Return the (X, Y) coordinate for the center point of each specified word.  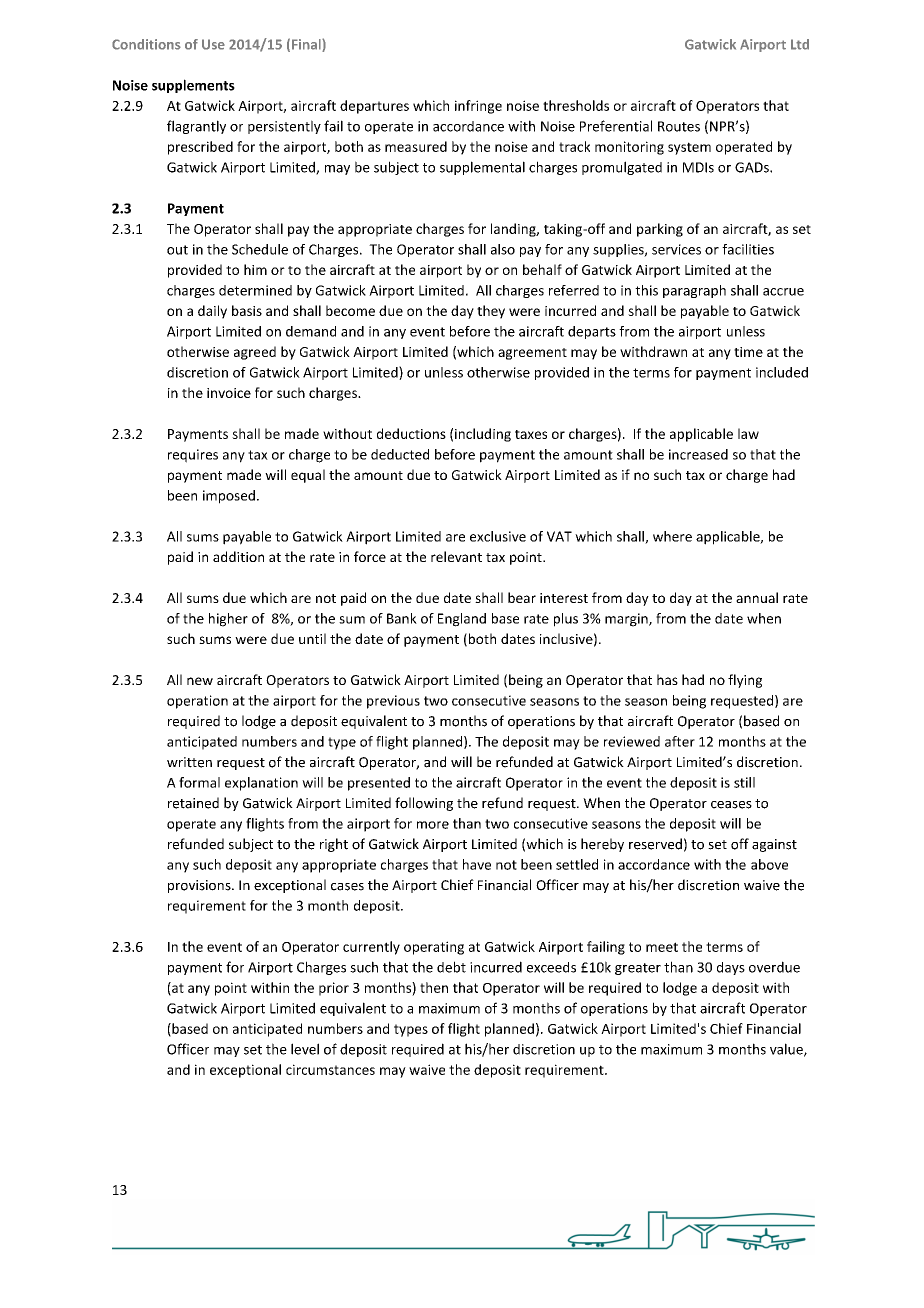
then (434, 987)
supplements (193, 86)
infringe (478, 107)
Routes (679, 126)
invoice (229, 393)
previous (393, 702)
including (483, 435)
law (748, 433)
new (200, 681)
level (305, 1049)
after (680, 741)
